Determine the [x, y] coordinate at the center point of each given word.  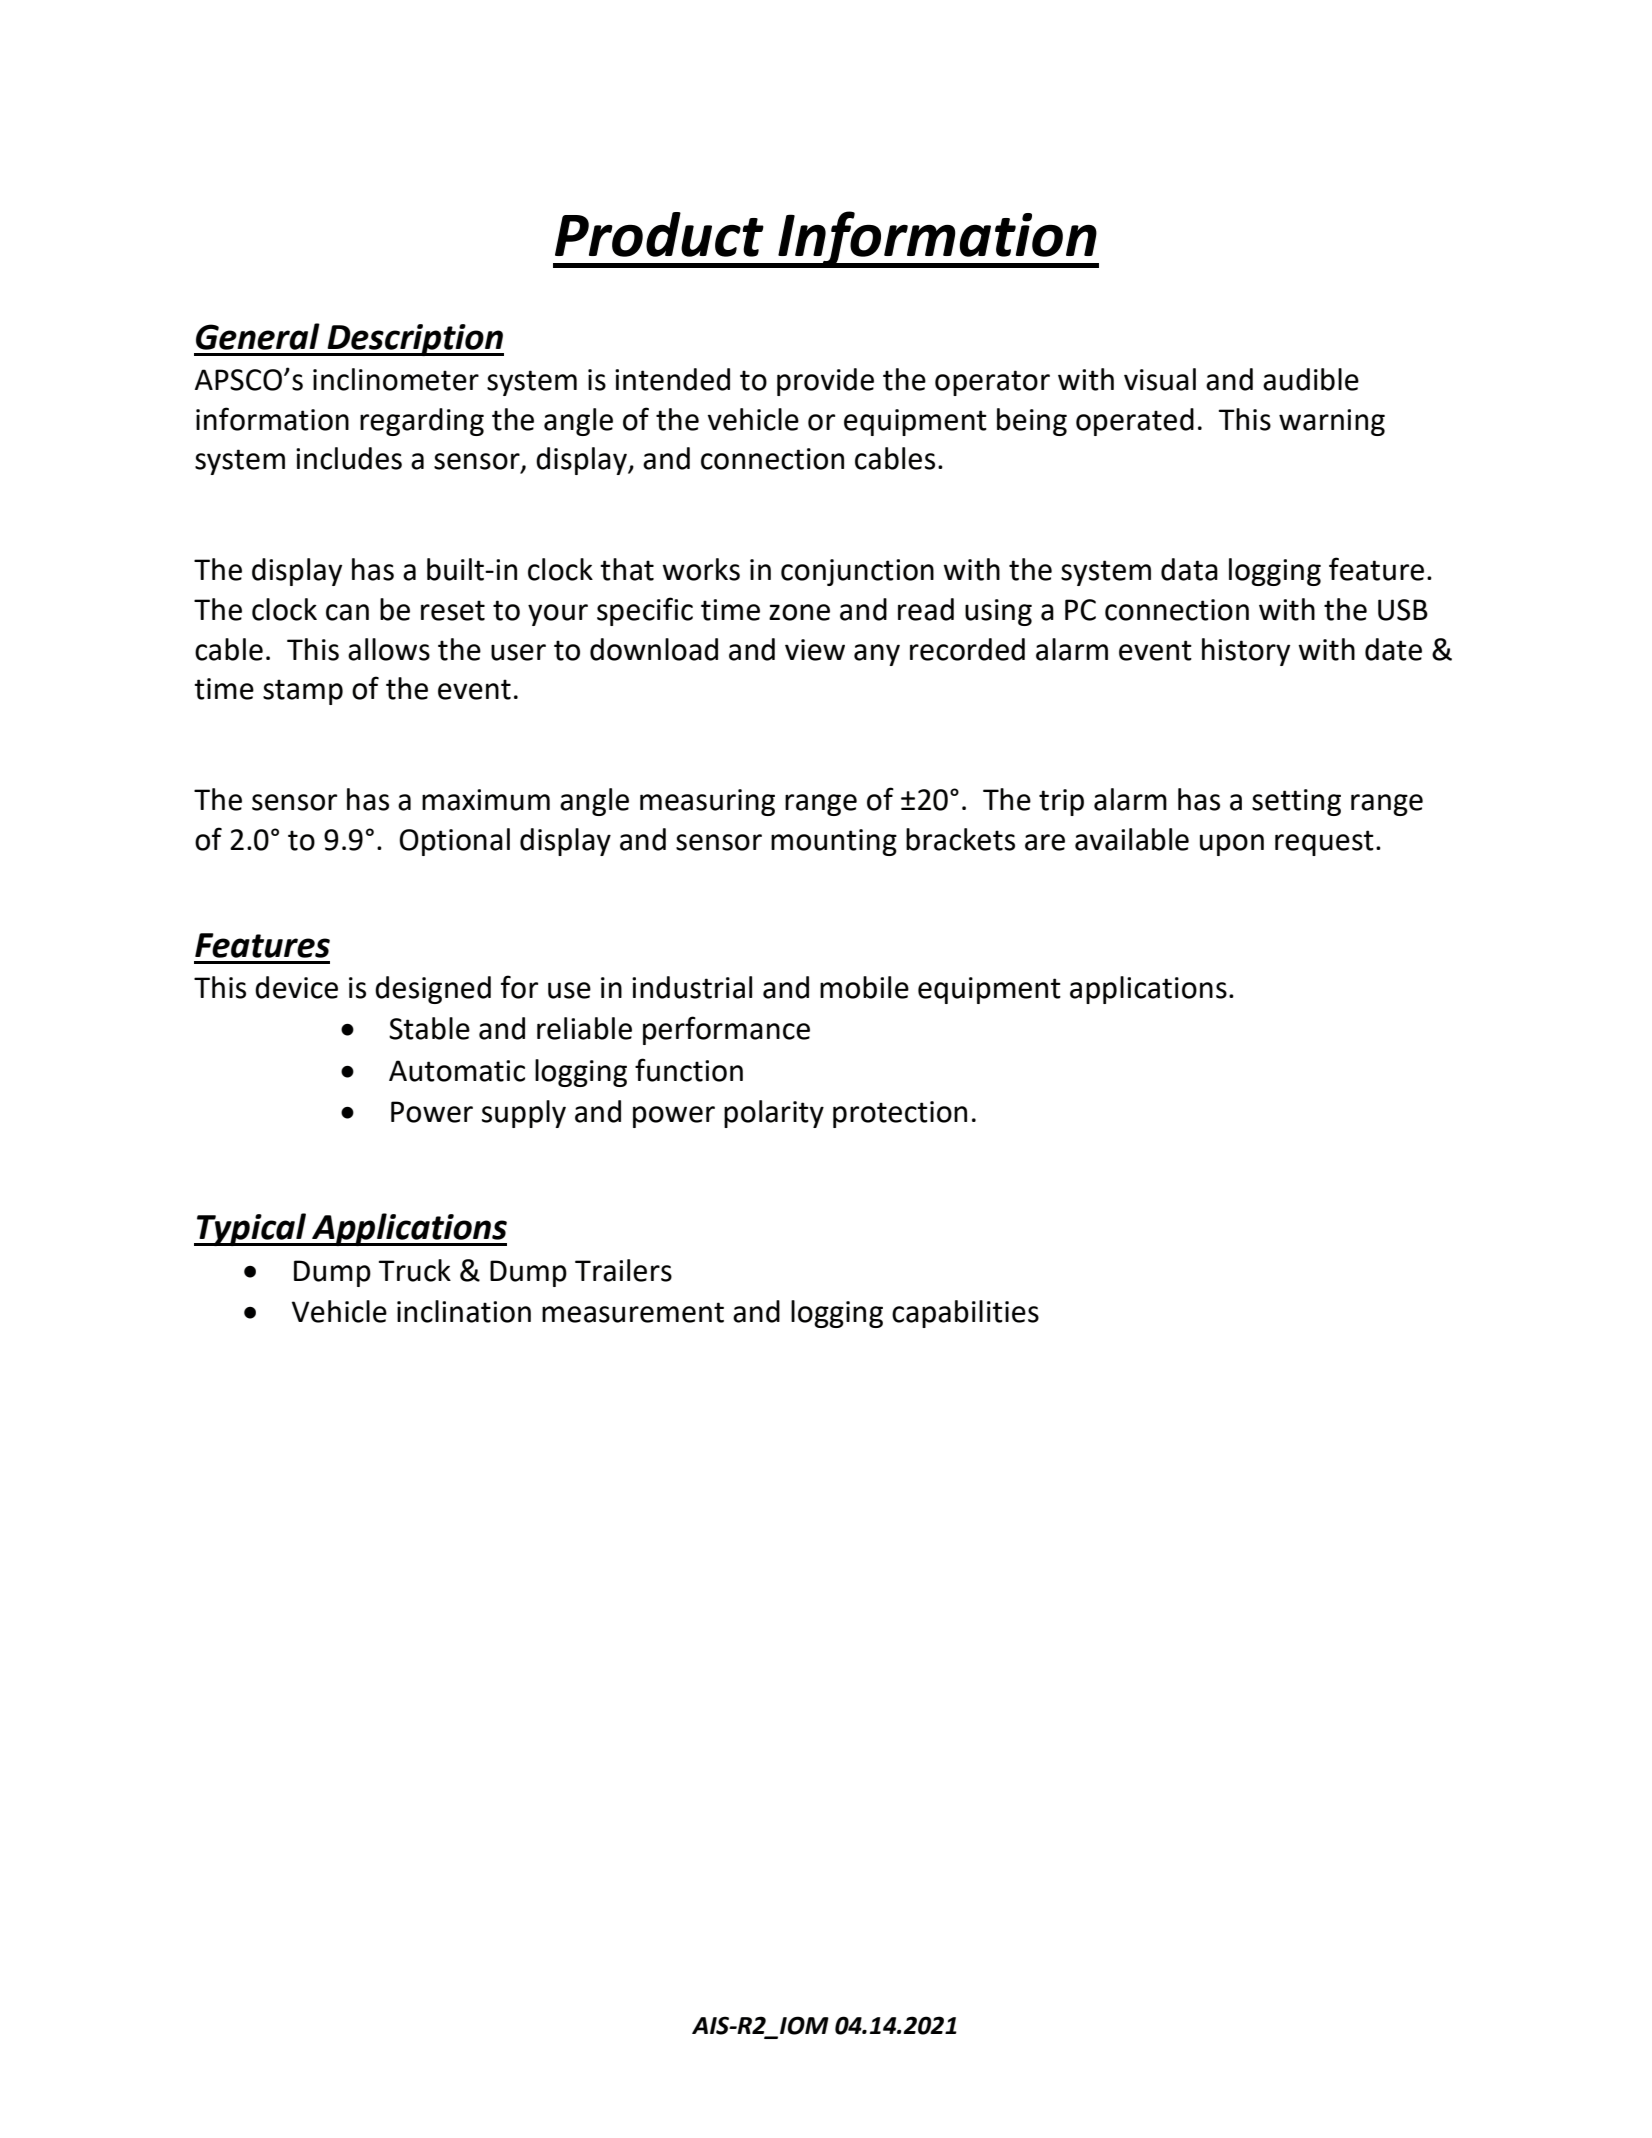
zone [799, 612]
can [347, 612]
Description [414, 340]
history [1246, 652]
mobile [864, 987]
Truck [415, 1270]
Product [659, 234]
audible [1311, 379]
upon [1232, 845]
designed [433, 990]
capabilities [965, 1314]
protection [900, 1114]
